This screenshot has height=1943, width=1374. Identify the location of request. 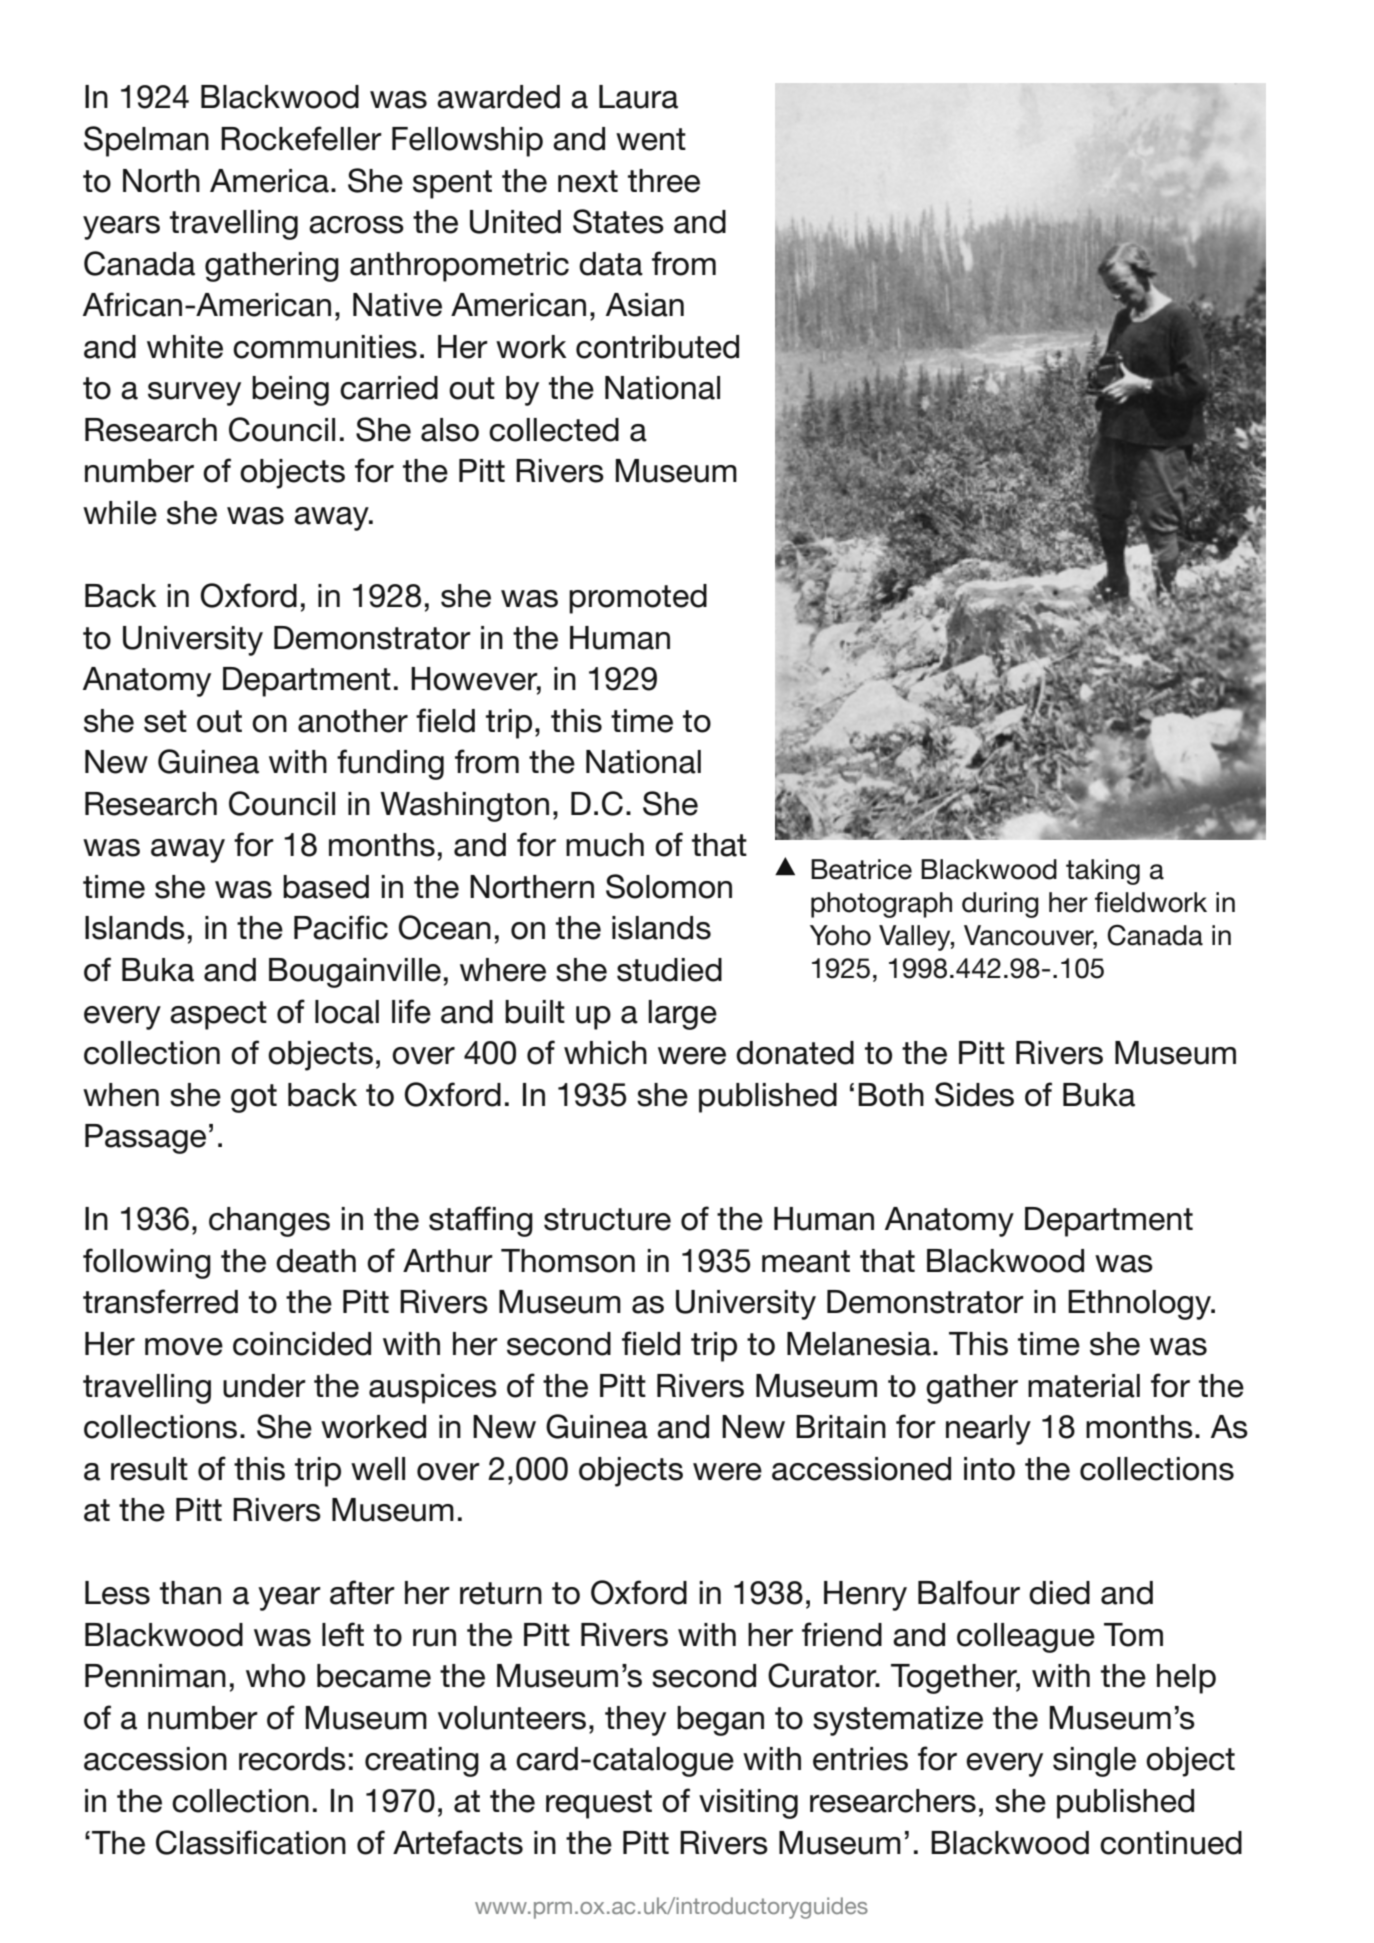
(599, 1804).
